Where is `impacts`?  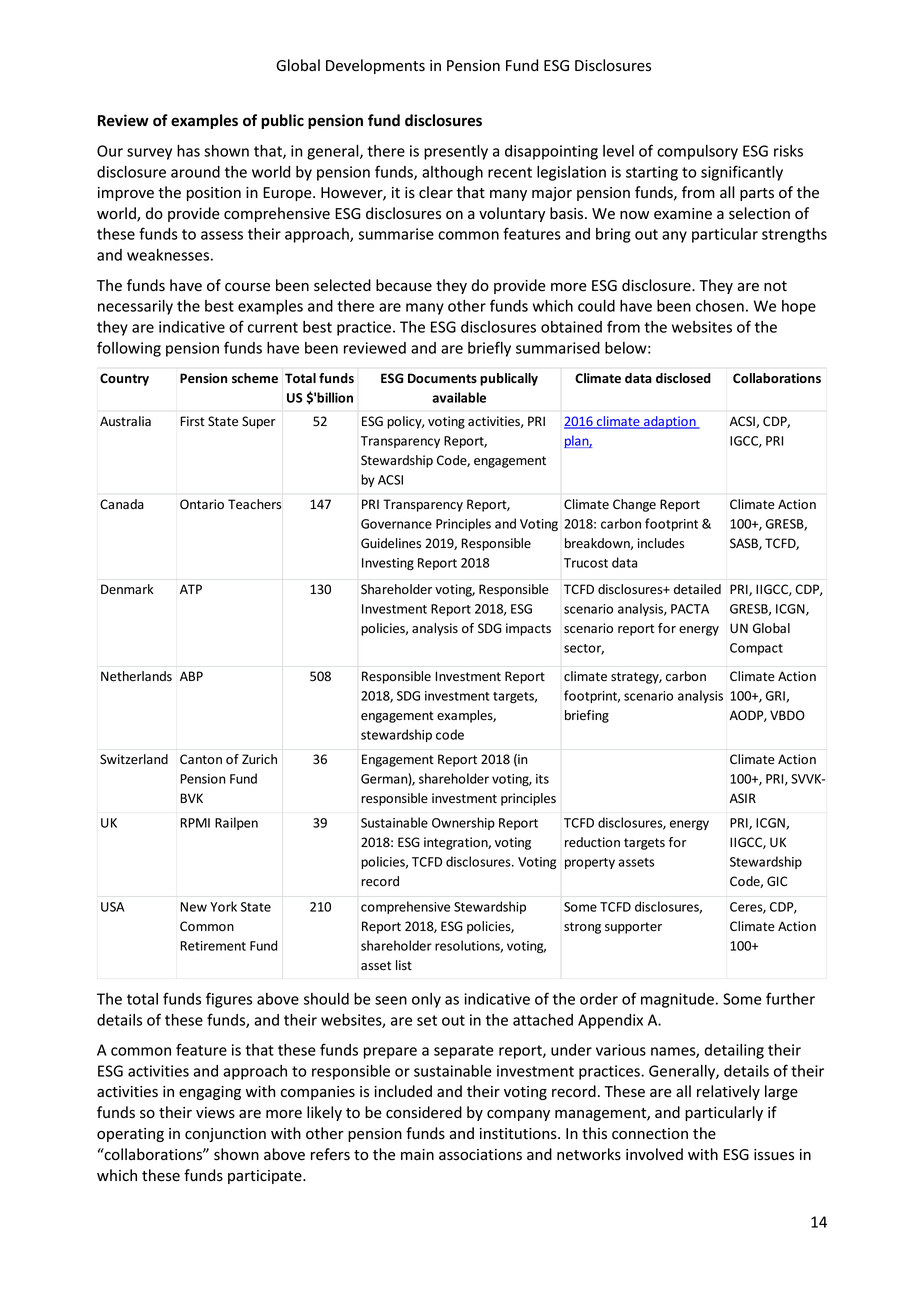 impacts is located at coordinates (528, 629).
